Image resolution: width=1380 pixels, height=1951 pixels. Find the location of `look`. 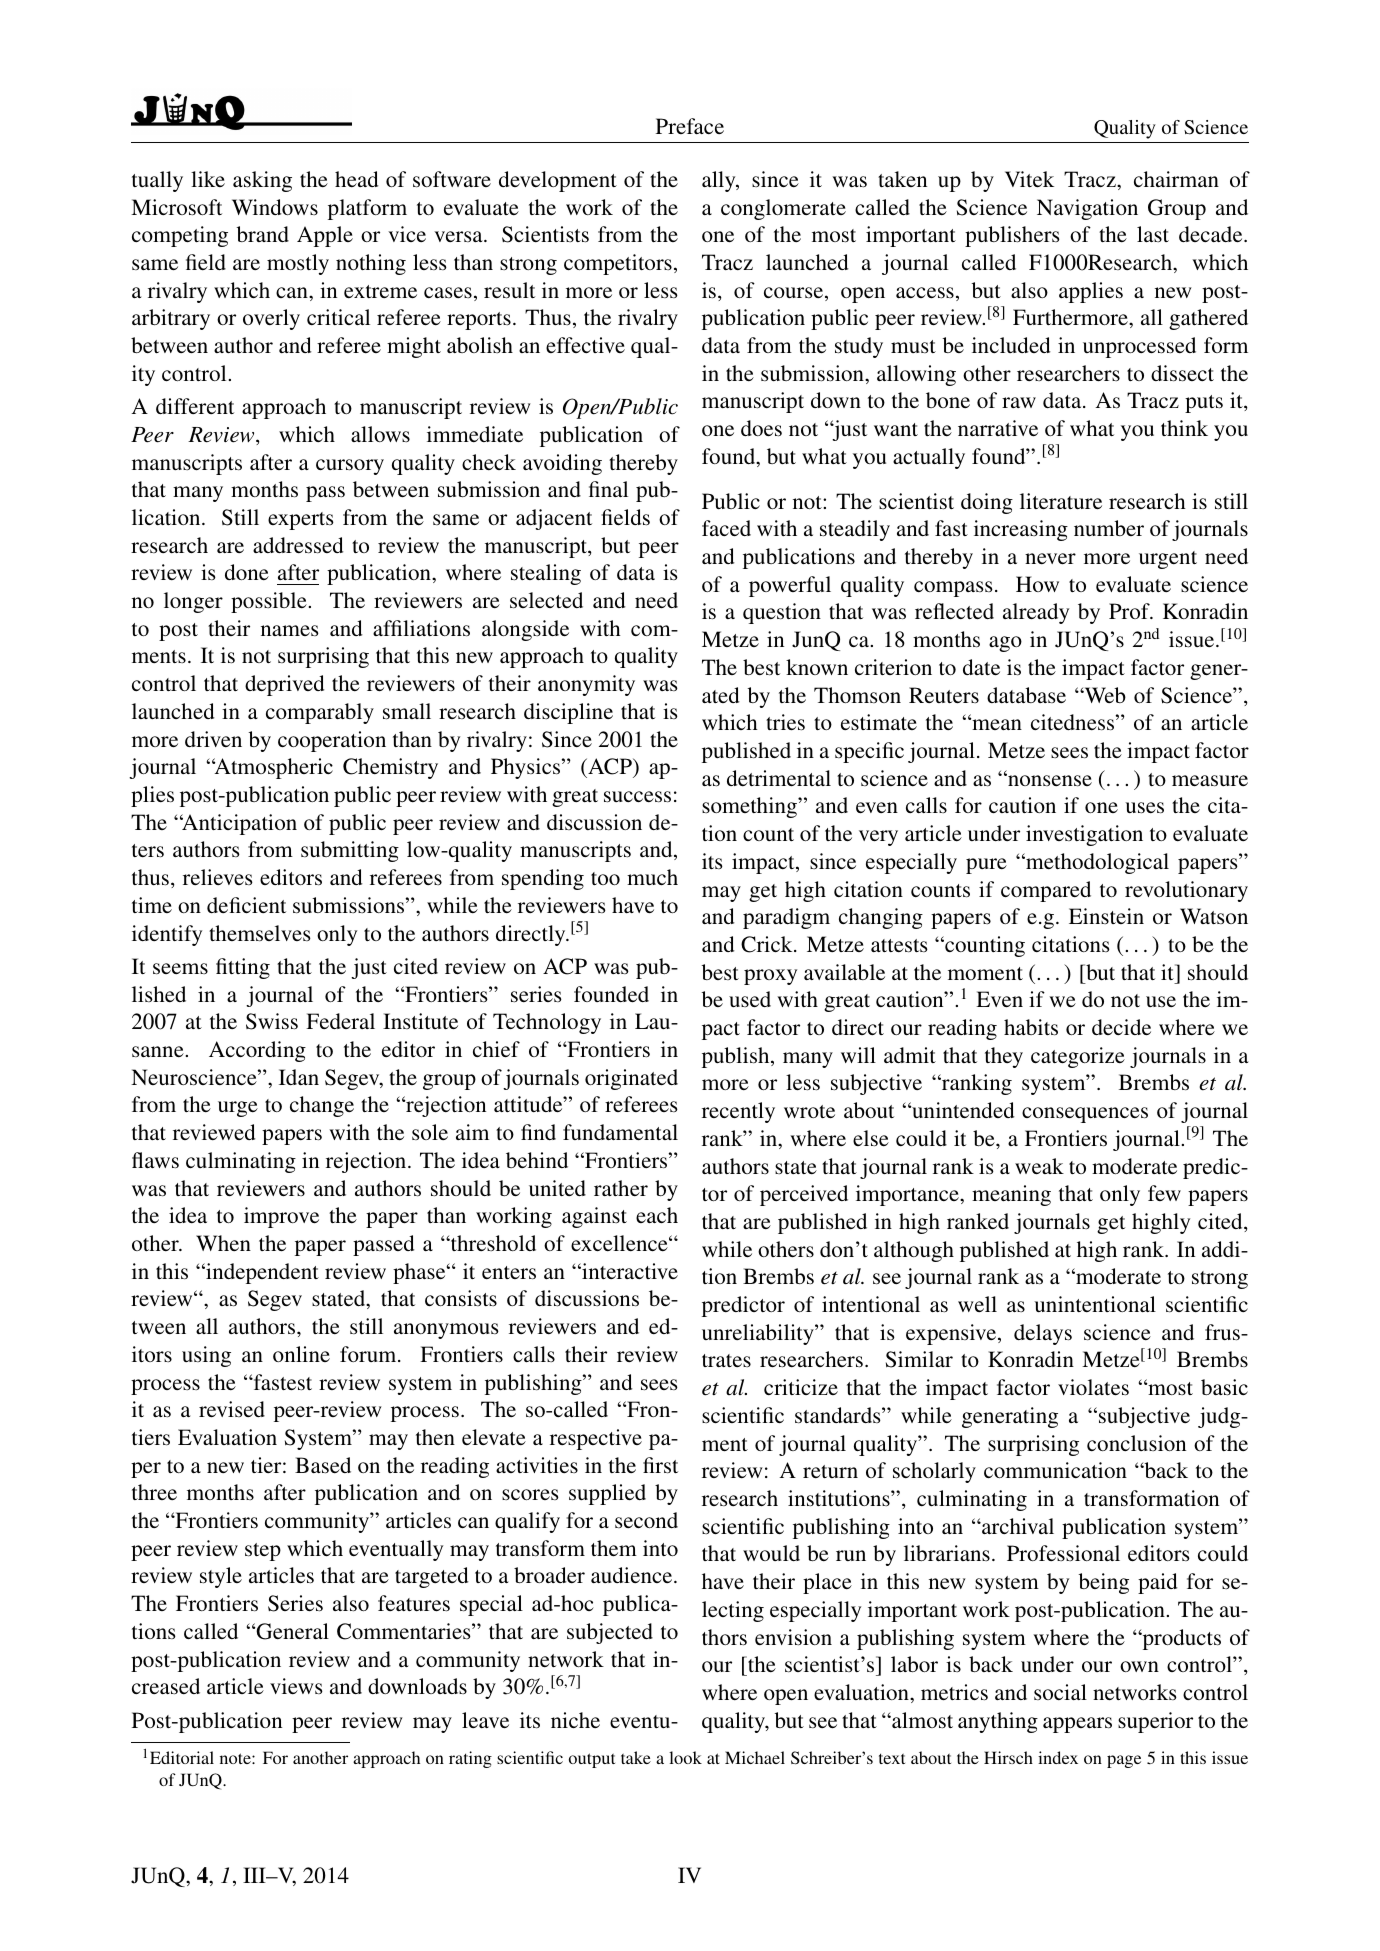

look is located at coordinates (685, 1757).
